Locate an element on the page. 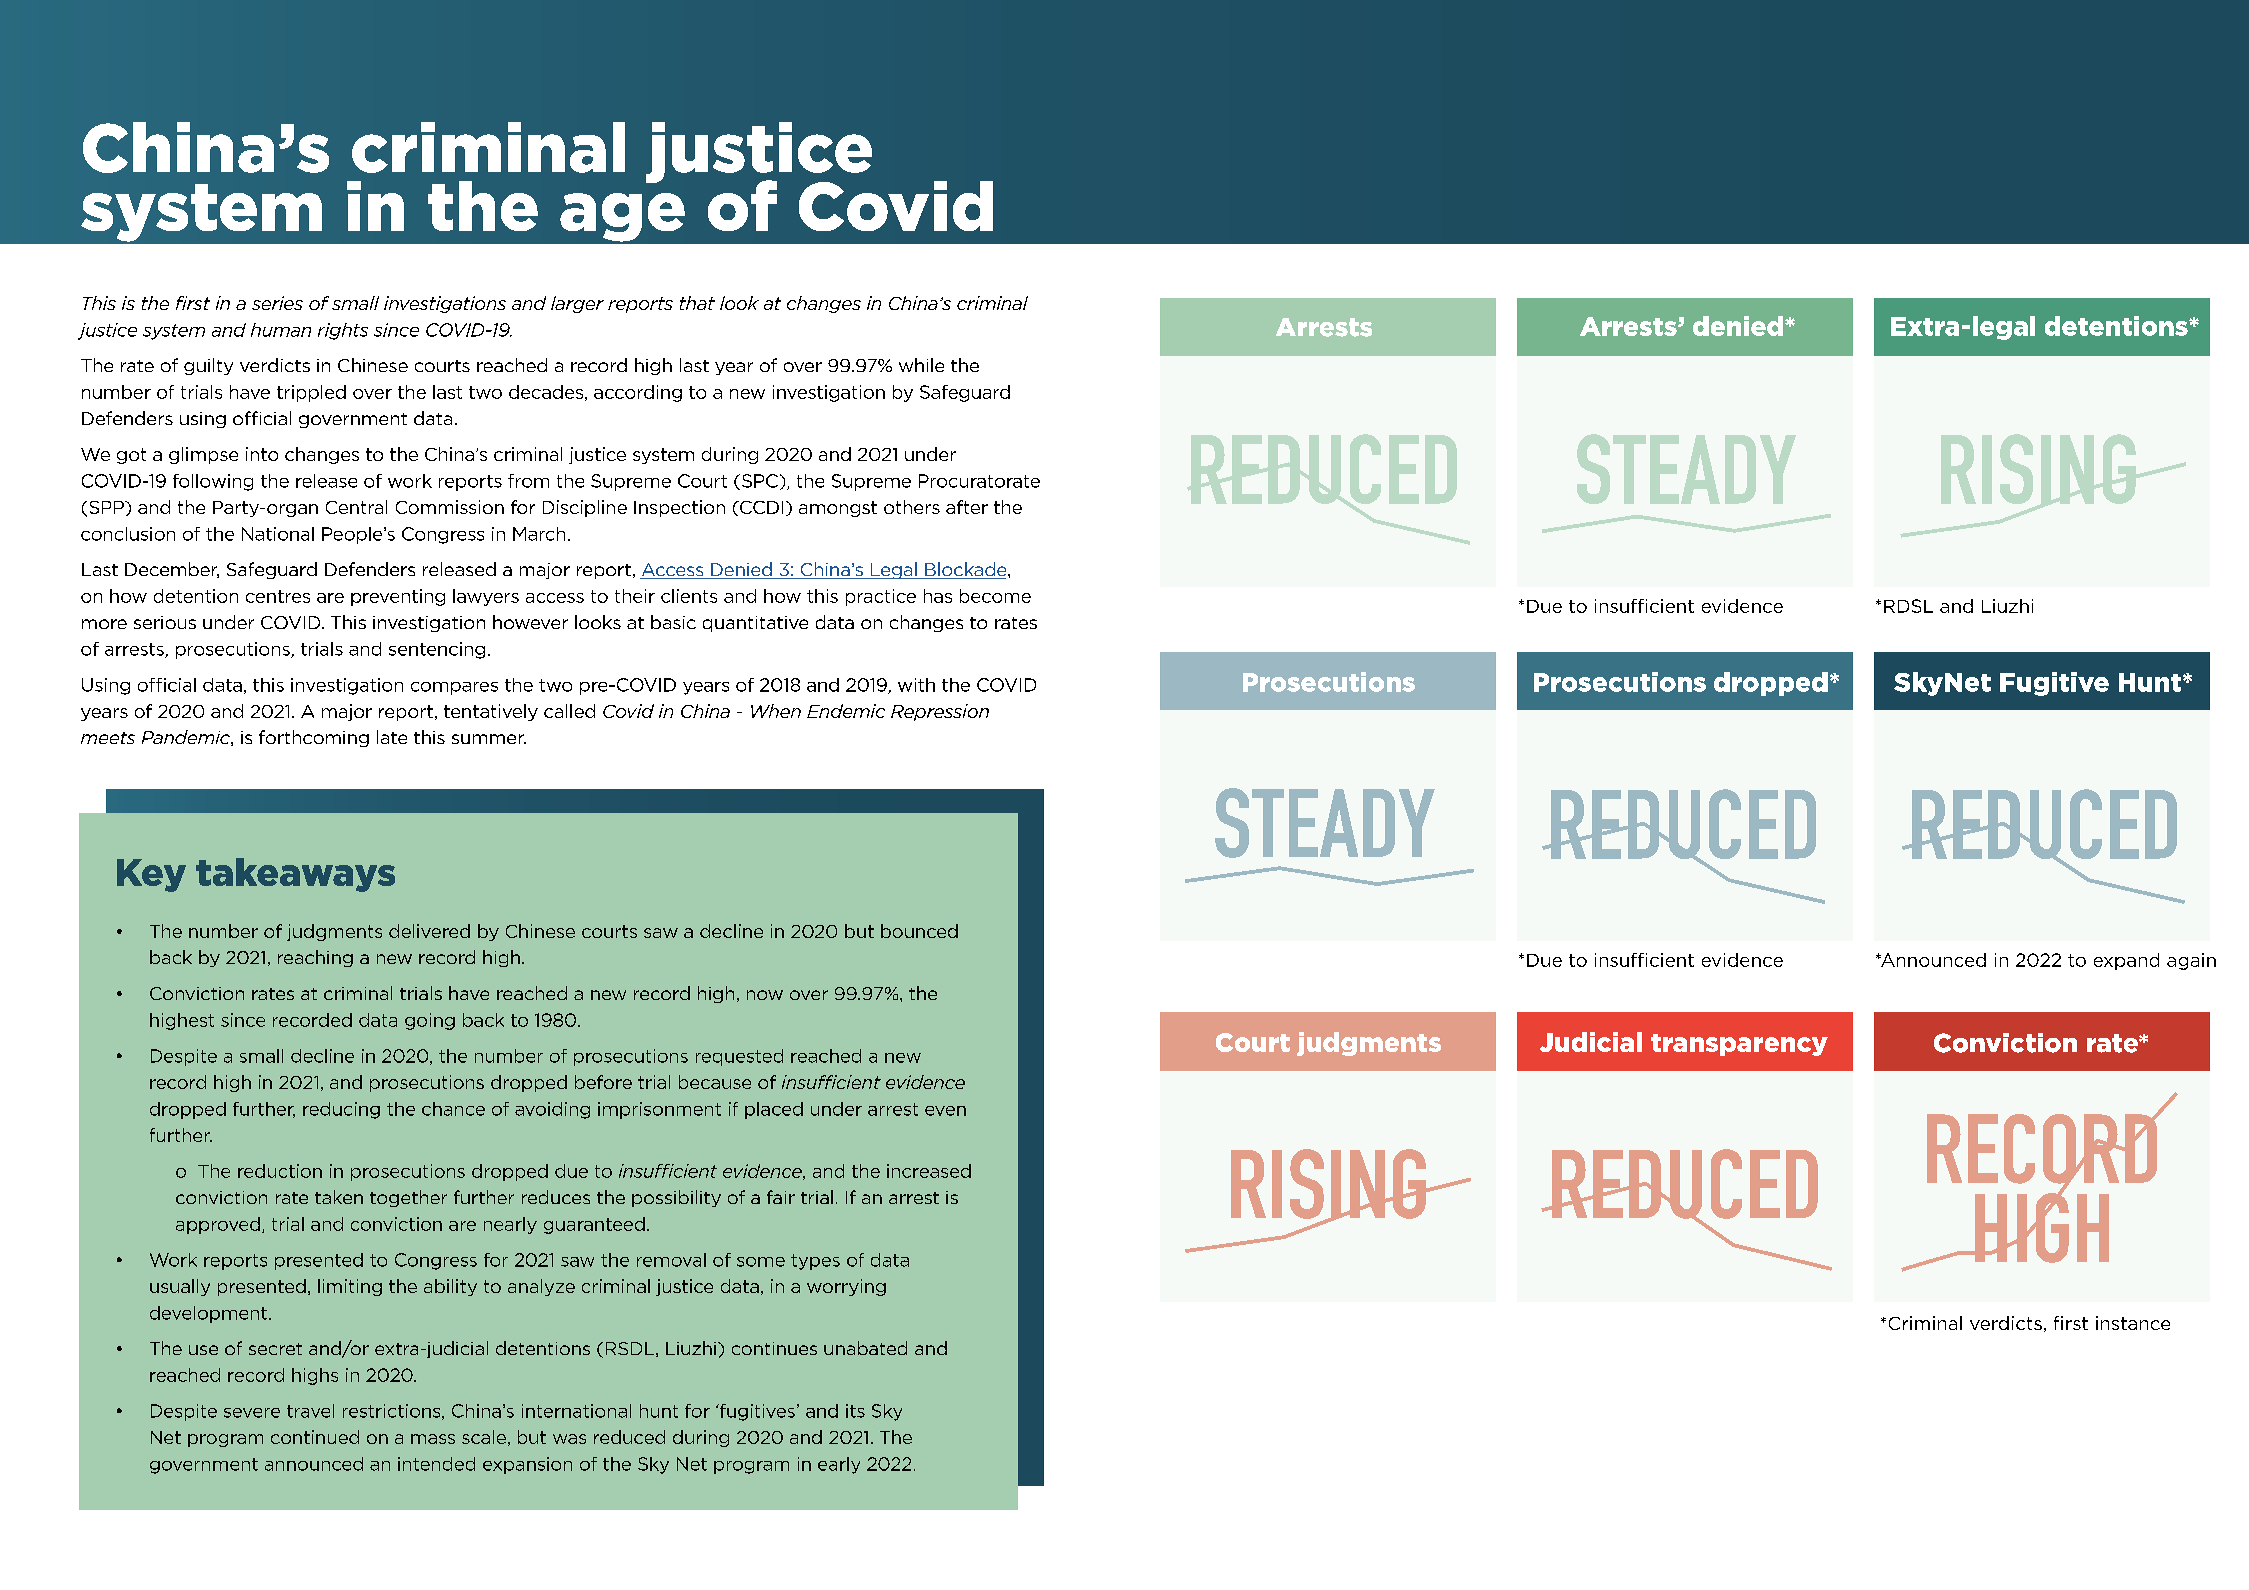  after is located at coordinates (967, 507).
